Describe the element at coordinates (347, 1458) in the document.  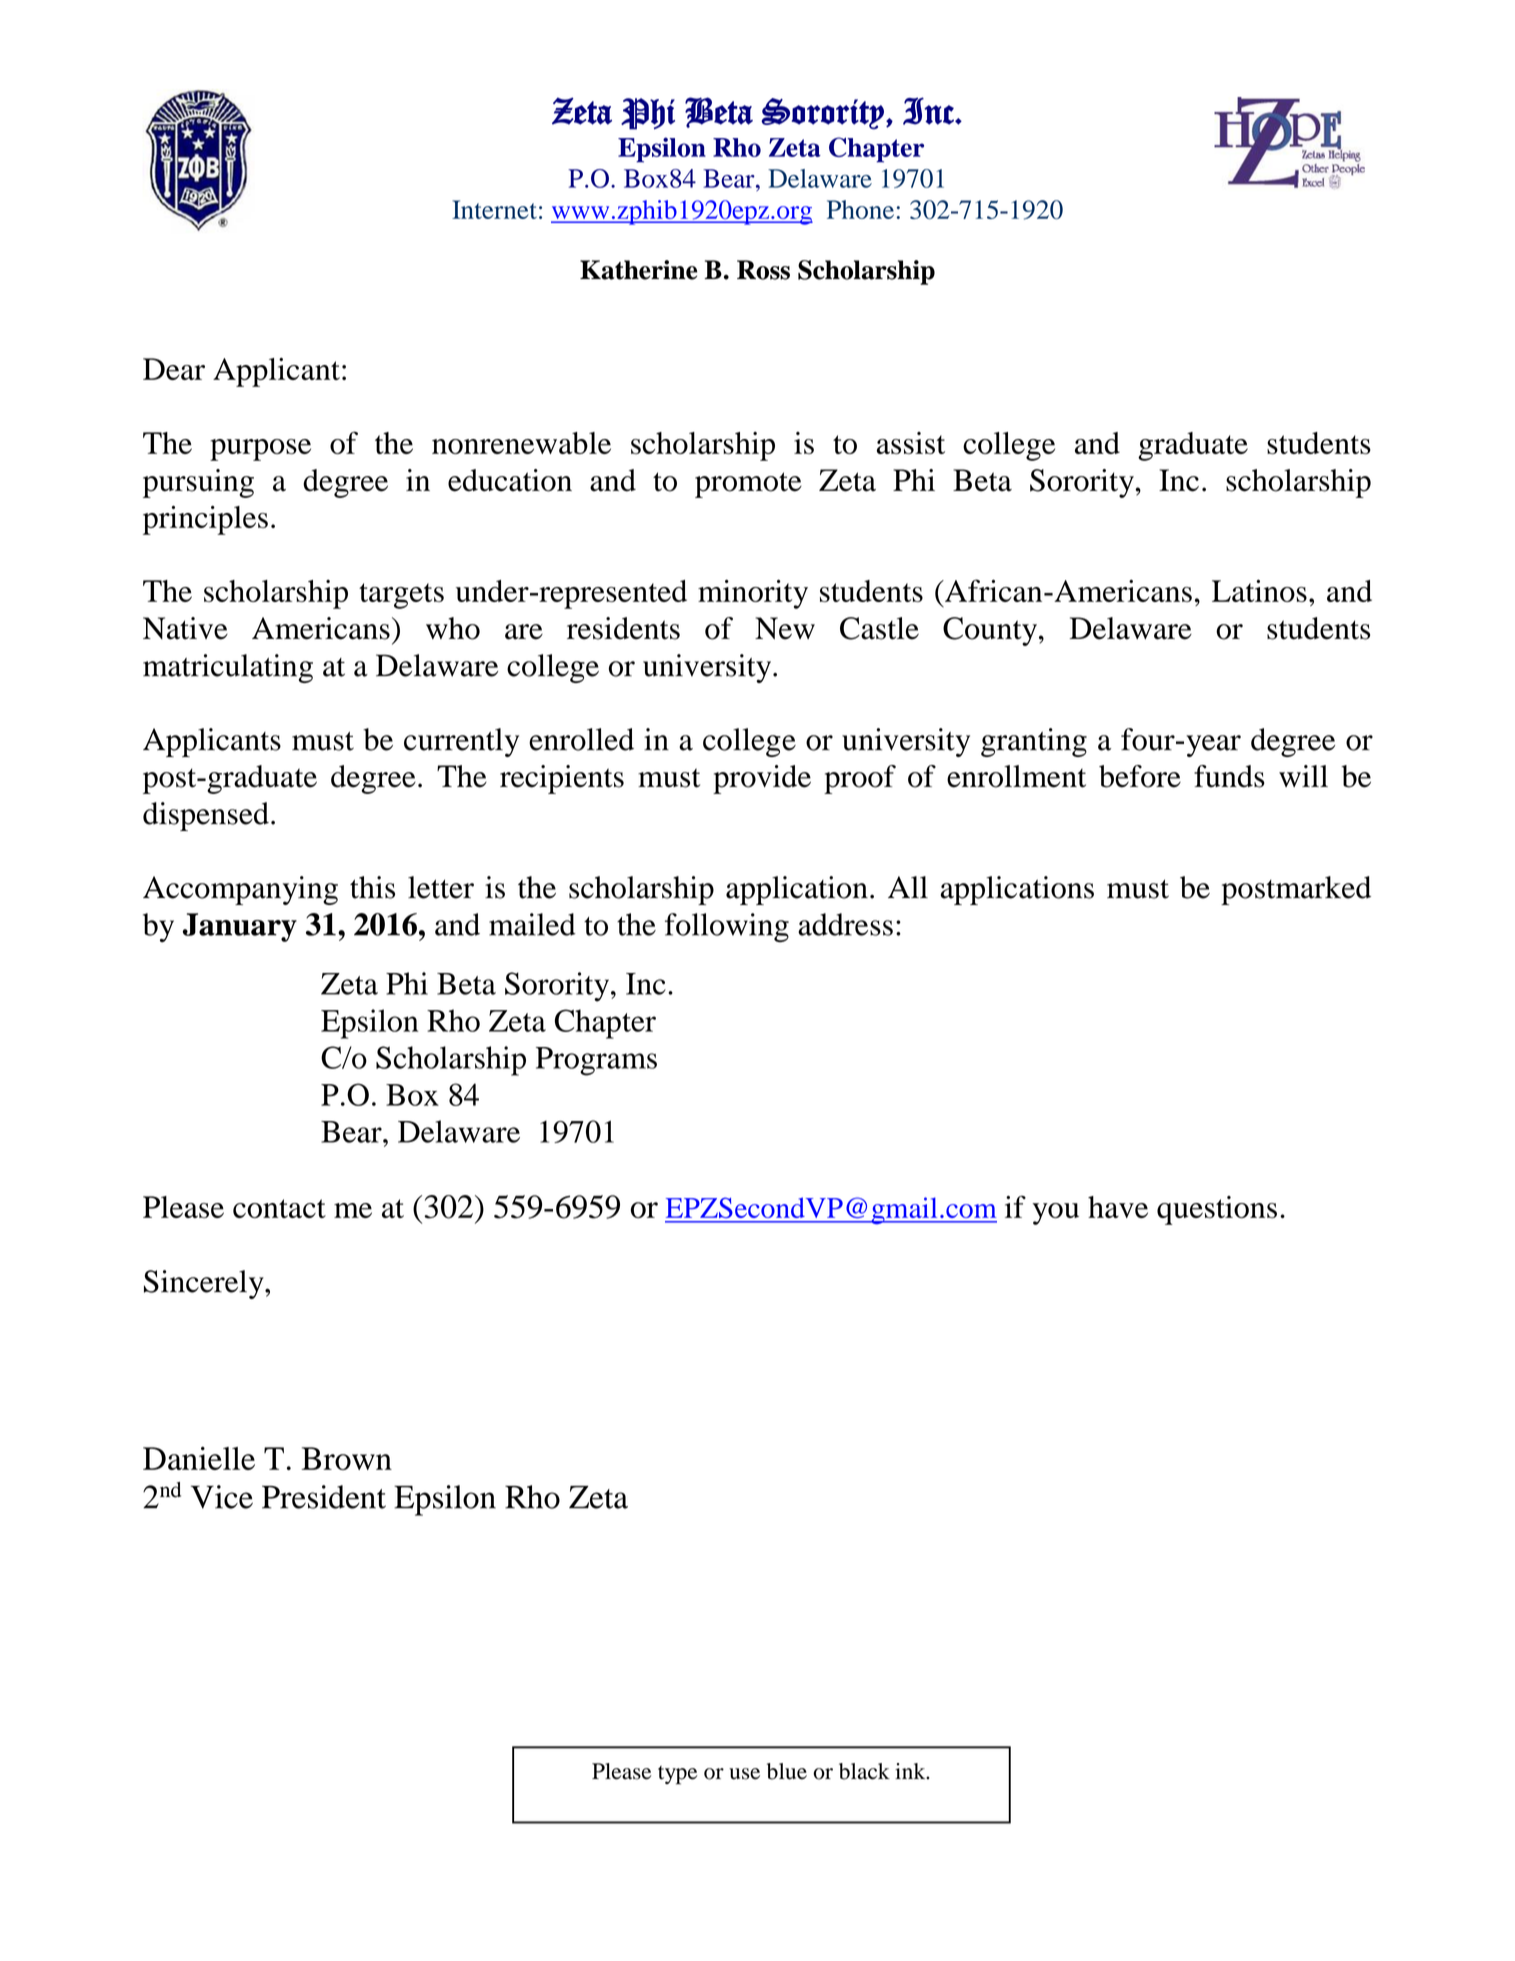
I see `Brown` at that location.
